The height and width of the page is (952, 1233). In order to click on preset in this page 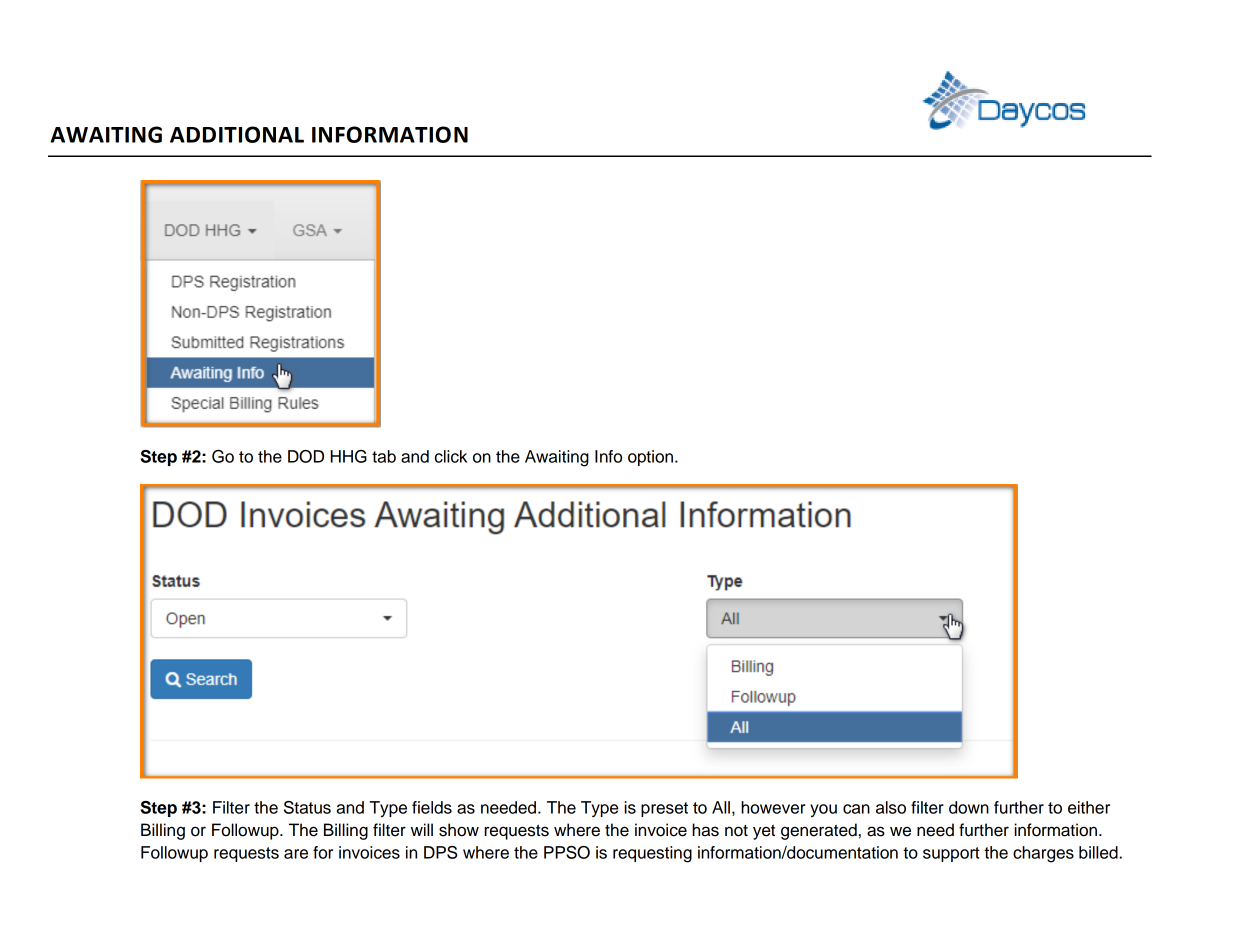, I will do `click(664, 809)`.
